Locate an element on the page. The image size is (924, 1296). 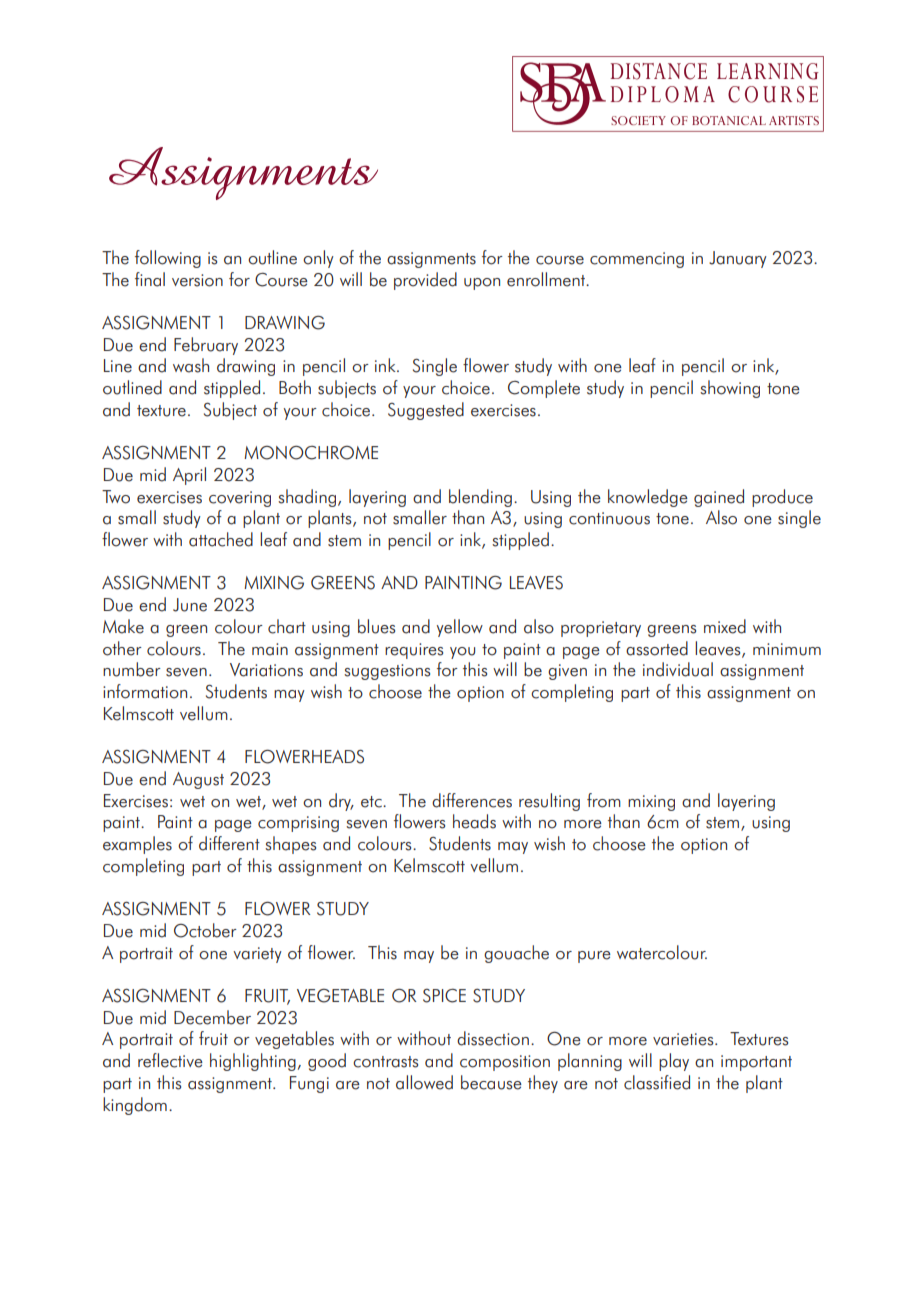
information is located at coordinates (145, 691).
